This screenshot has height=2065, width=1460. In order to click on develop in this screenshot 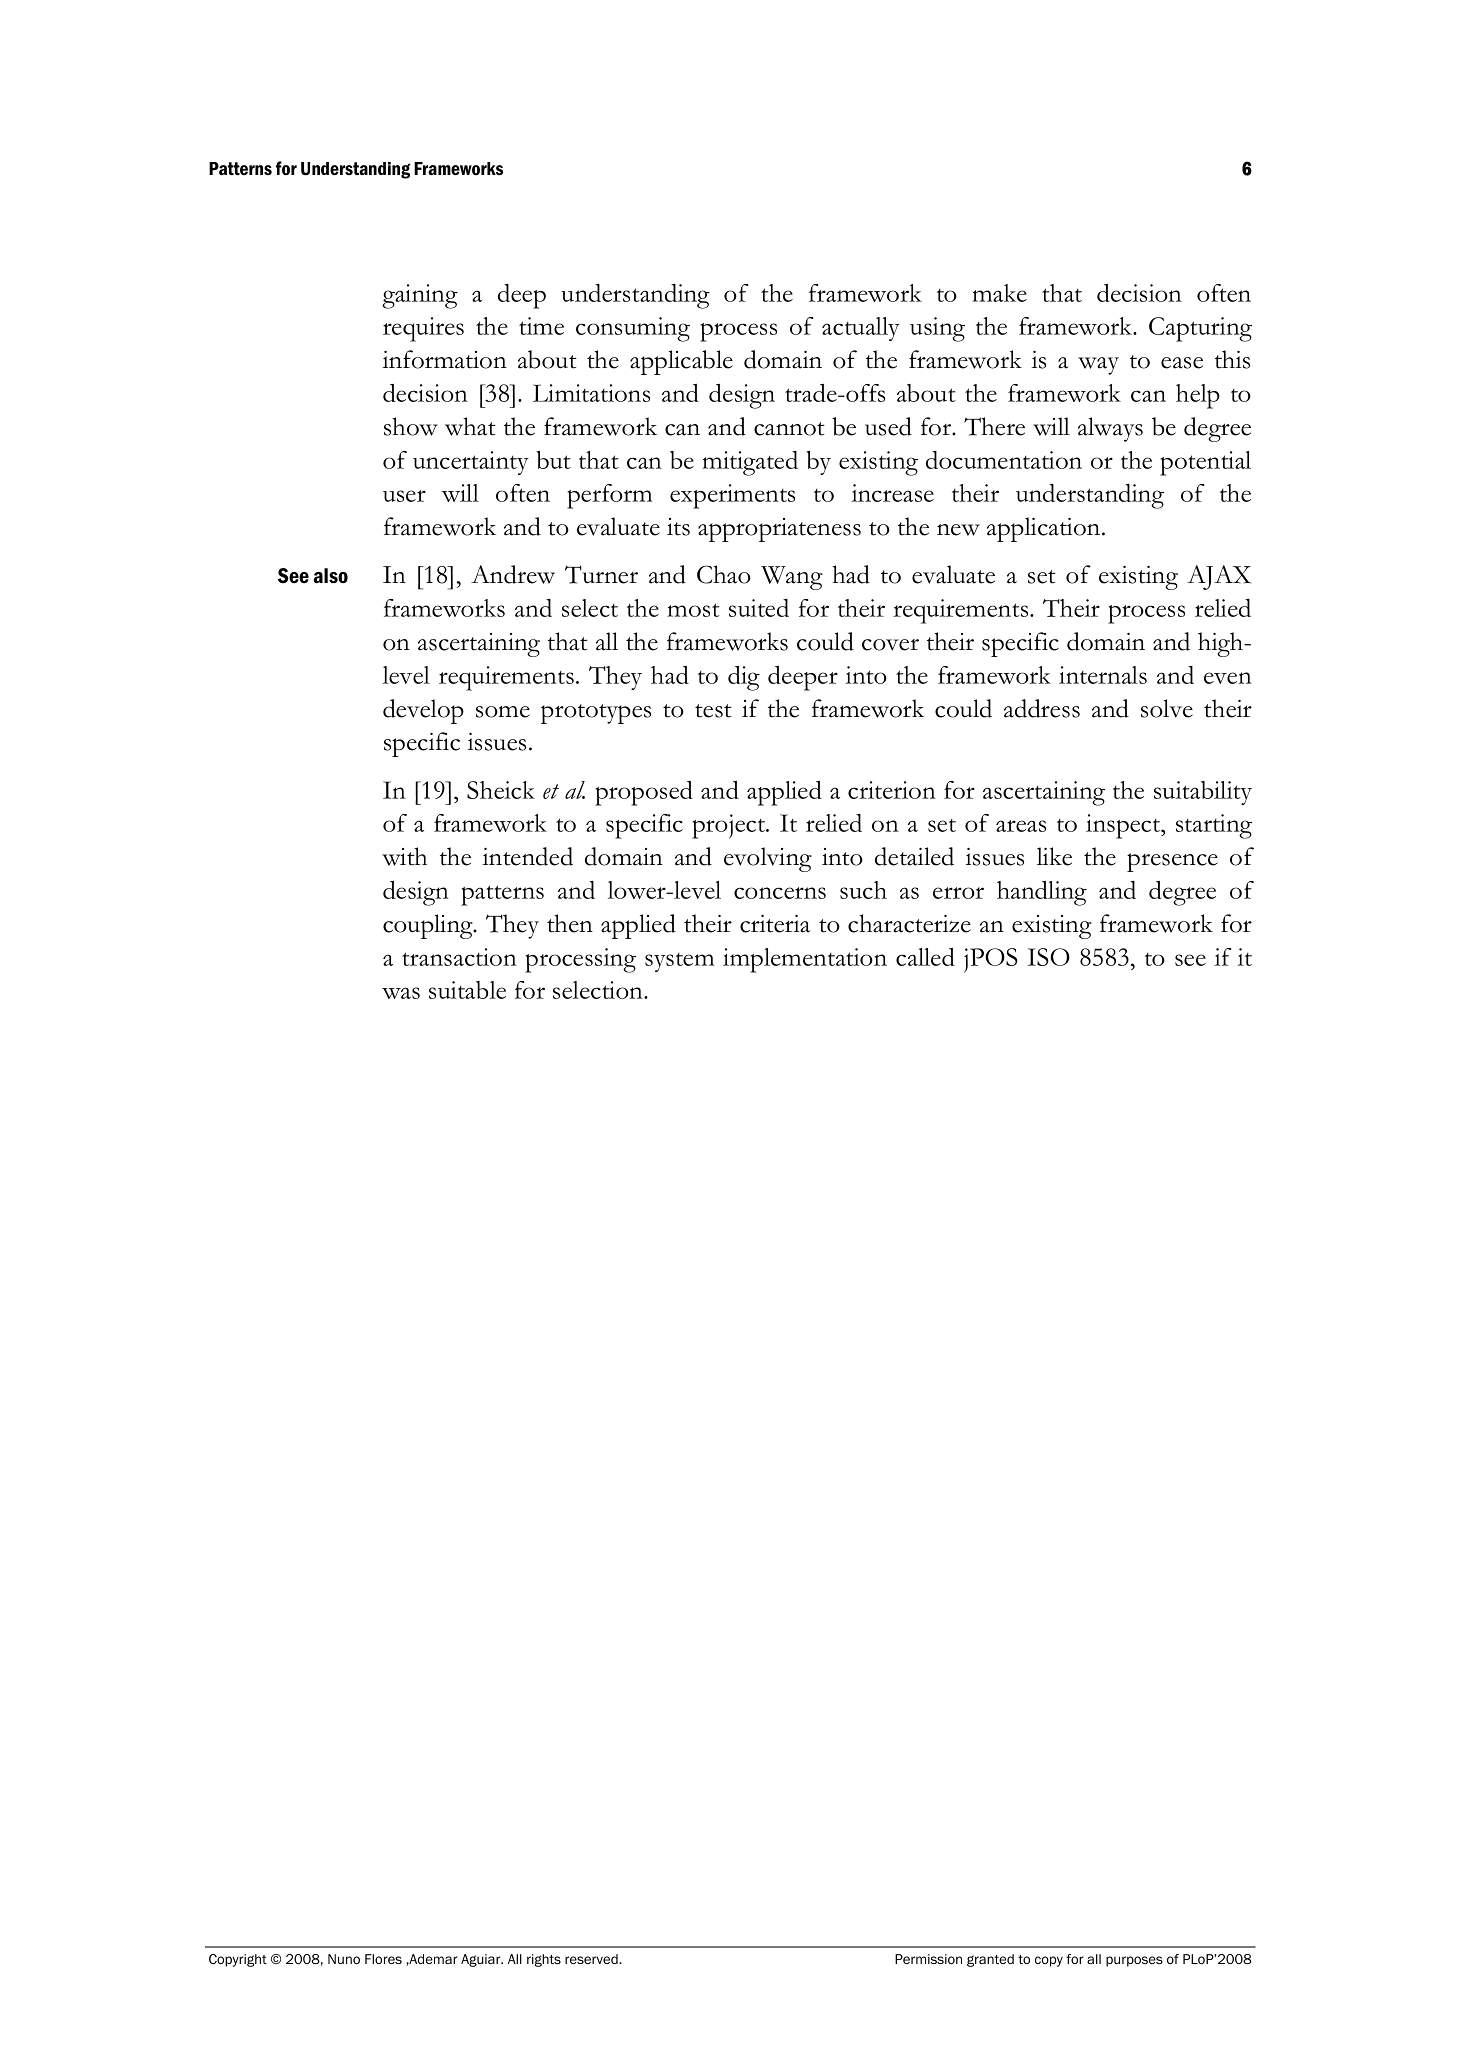, I will do `click(423, 711)`.
